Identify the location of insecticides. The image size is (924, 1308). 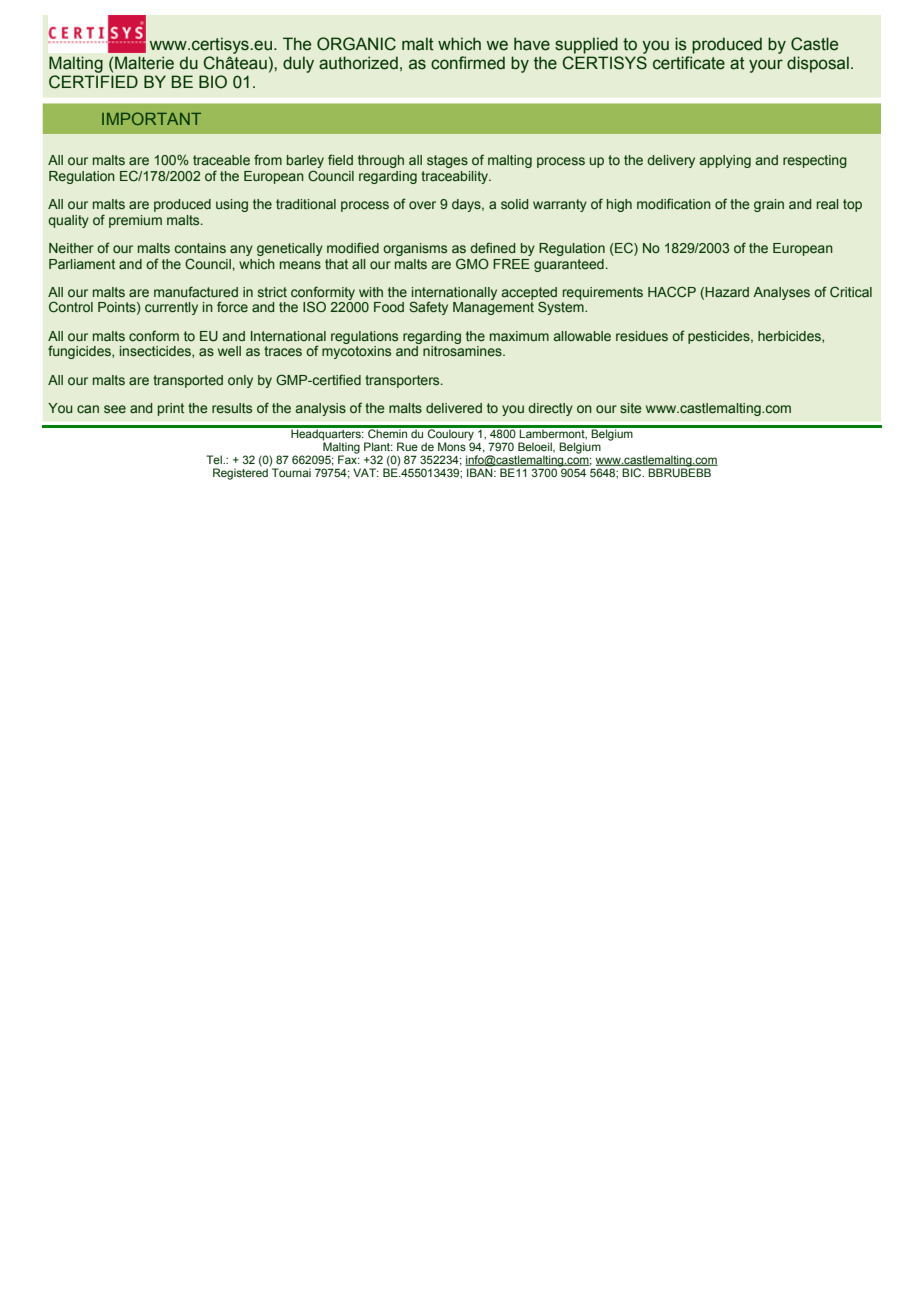
(156, 352).
